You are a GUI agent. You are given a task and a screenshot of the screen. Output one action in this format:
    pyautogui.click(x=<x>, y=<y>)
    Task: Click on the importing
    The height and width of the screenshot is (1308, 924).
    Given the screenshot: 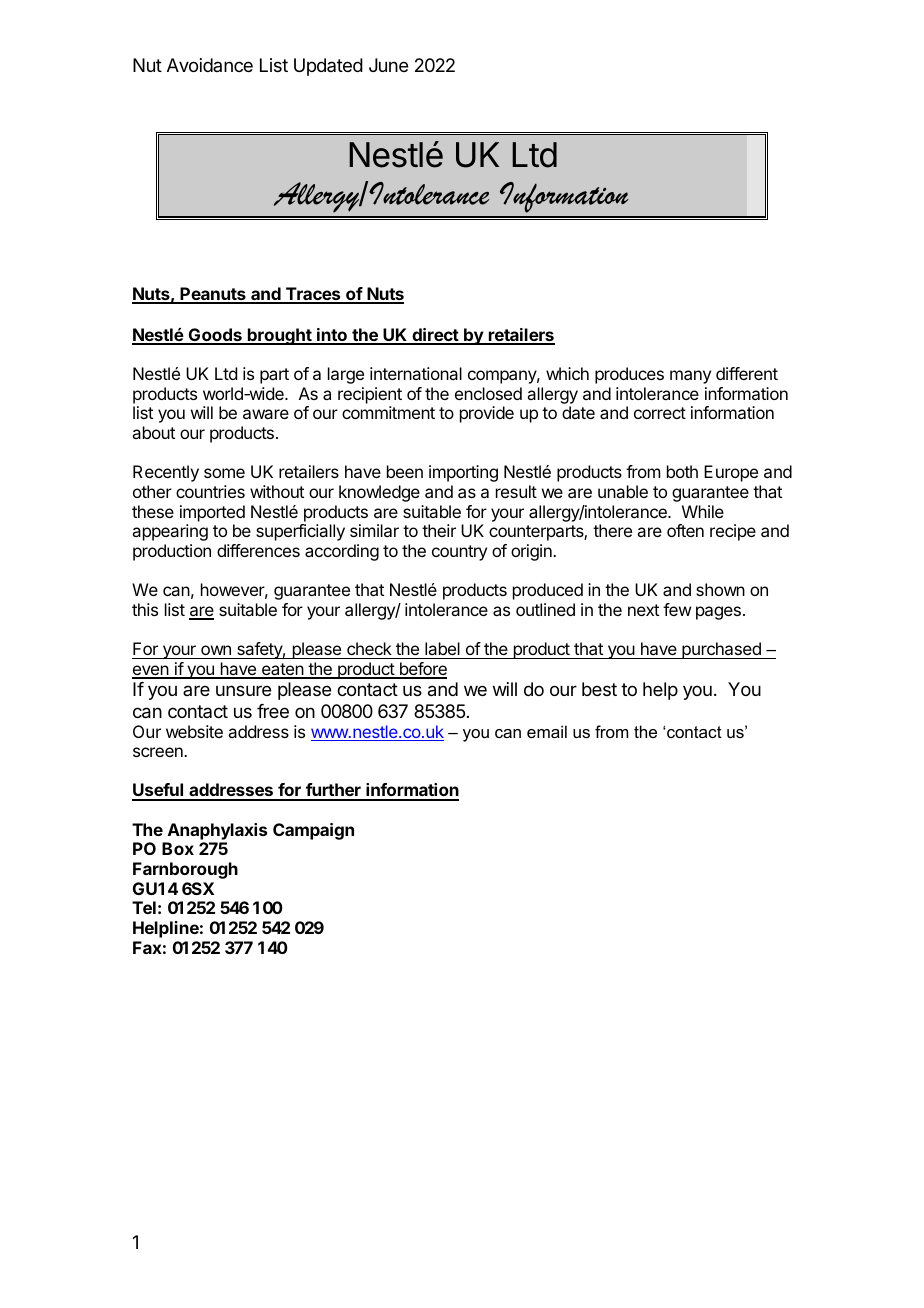 What is the action you would take?
    pyautogui.click(x=463, y=473)
